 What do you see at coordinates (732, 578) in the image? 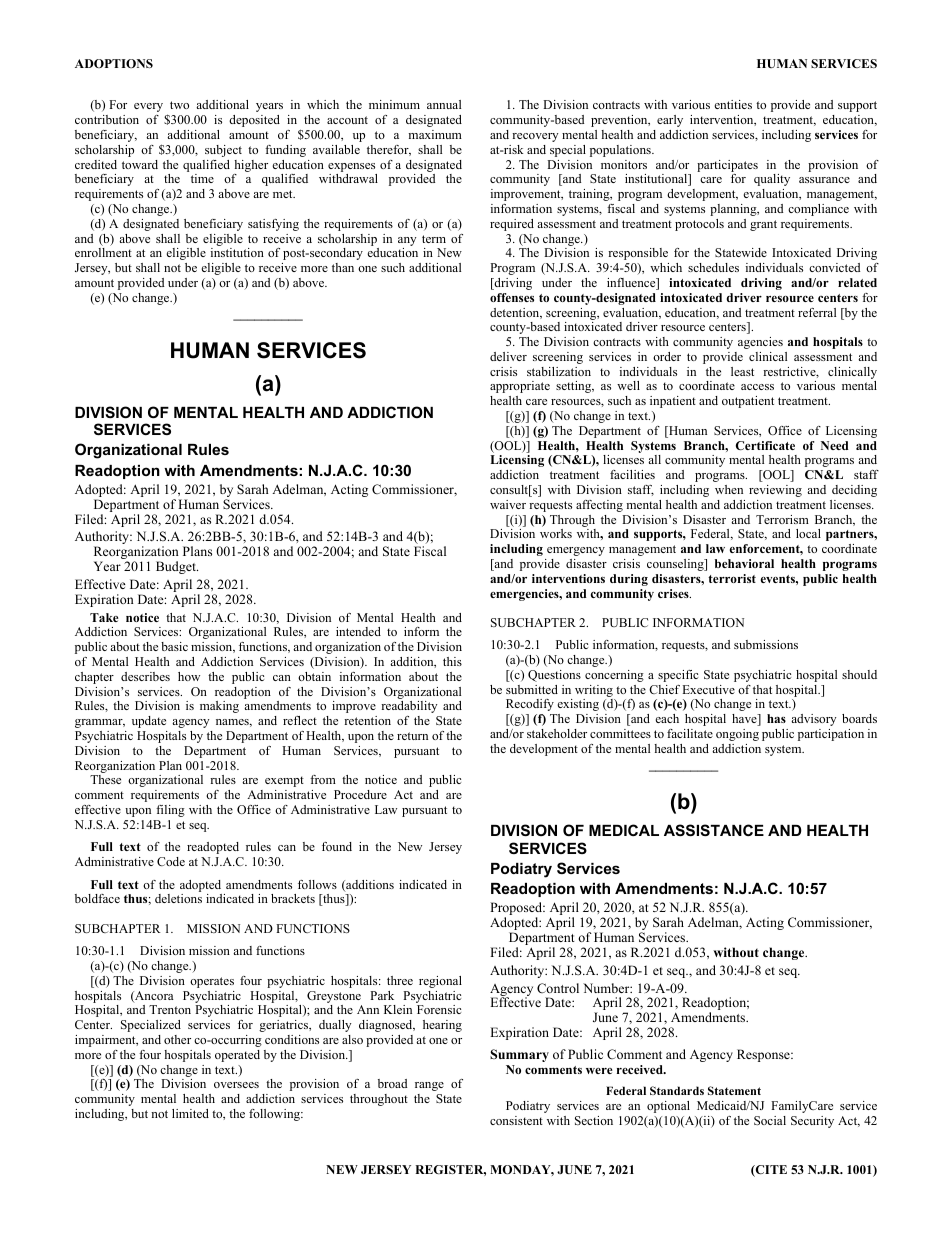
I see `terrorist` at bounding box center [732, 578].
